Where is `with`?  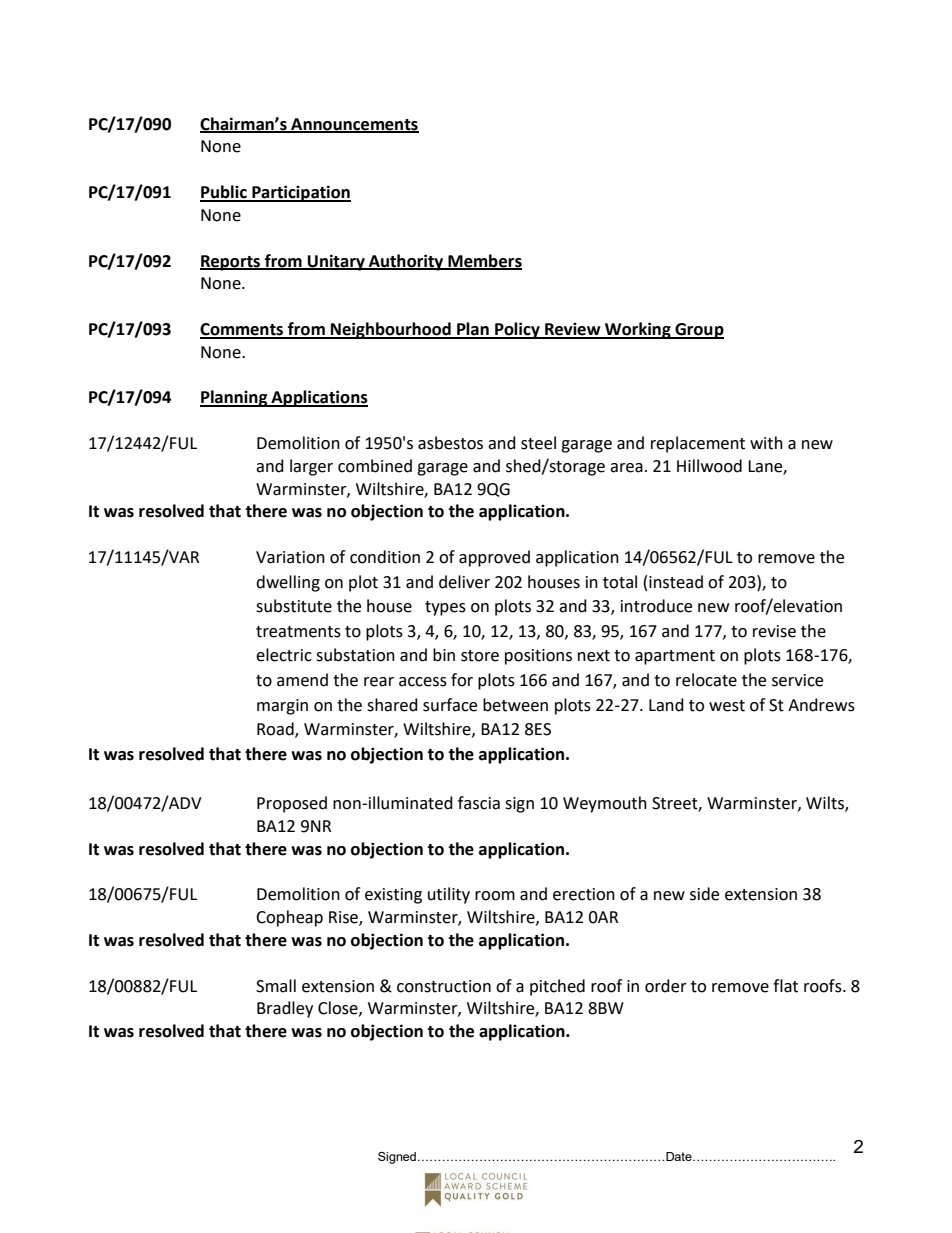
with is located at coordinates (766, 443).
